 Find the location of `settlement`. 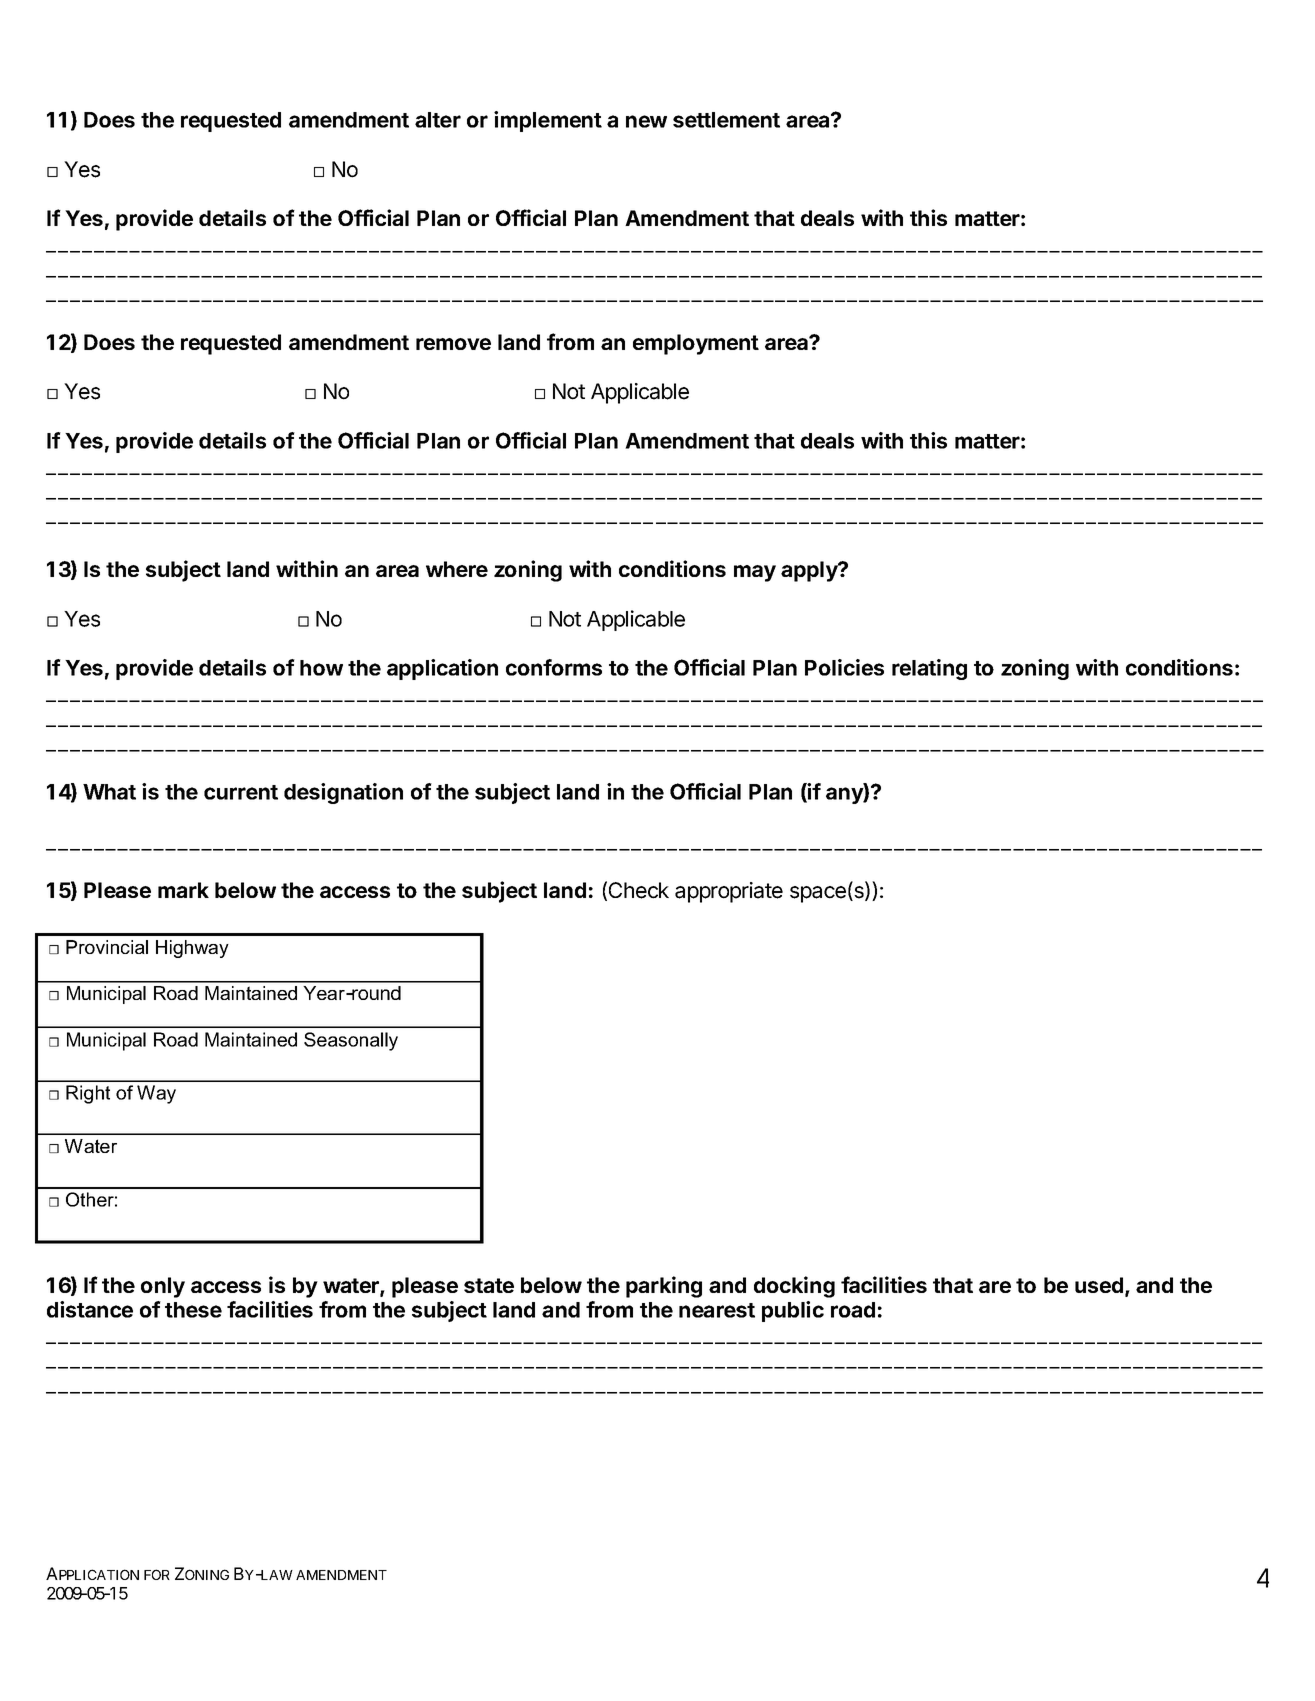

settlement is located at coordinates (726, 120).
